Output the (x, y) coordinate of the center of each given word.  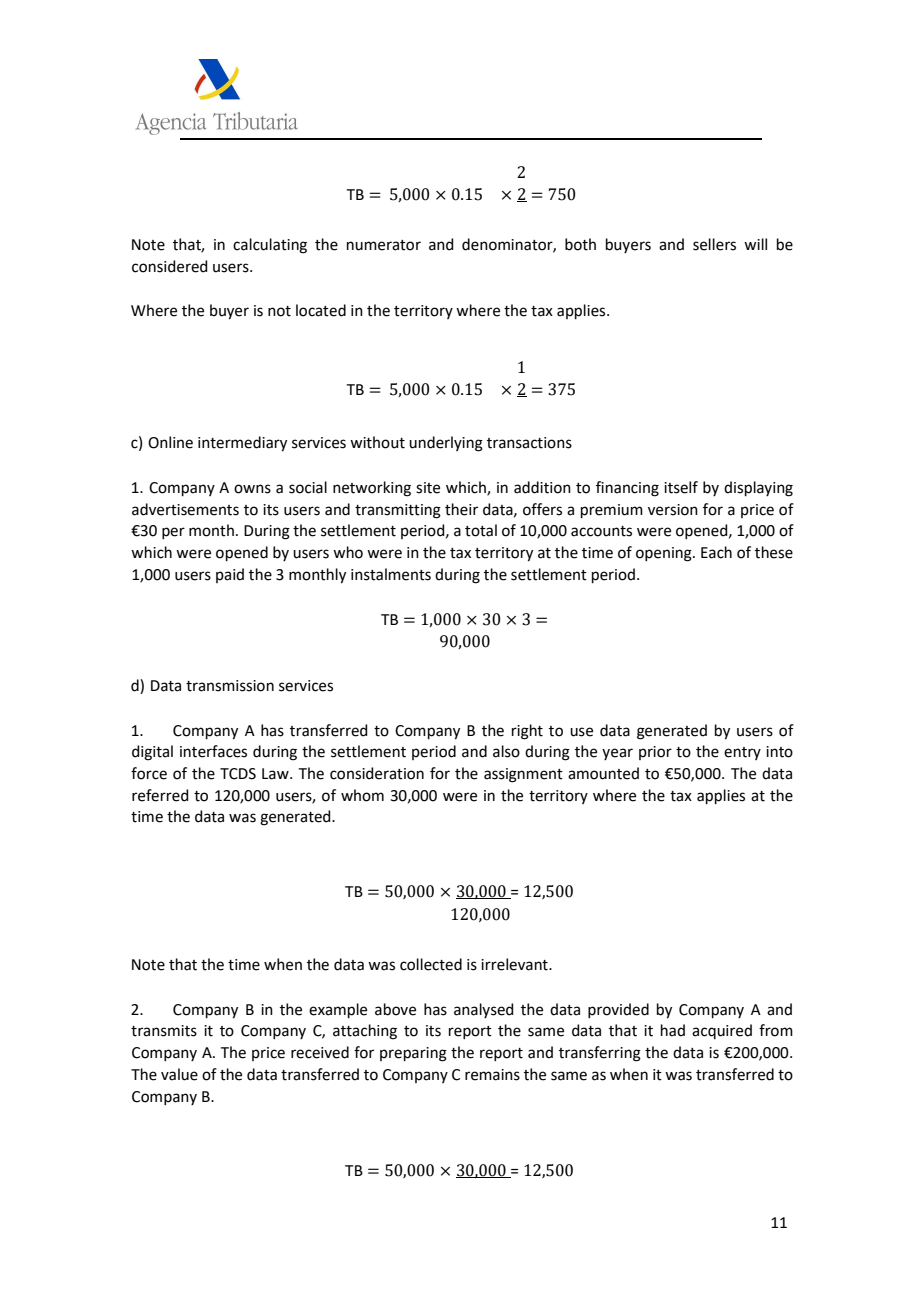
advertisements (185, 509)
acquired (722, 1031)
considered (170, 266)
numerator (384, 245)
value (179, 1074)
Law (276, 774)
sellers (714, 244)
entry (742, 753)
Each (716, 552)
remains (492, 1075)
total (481, 530)
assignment (523, 775)
